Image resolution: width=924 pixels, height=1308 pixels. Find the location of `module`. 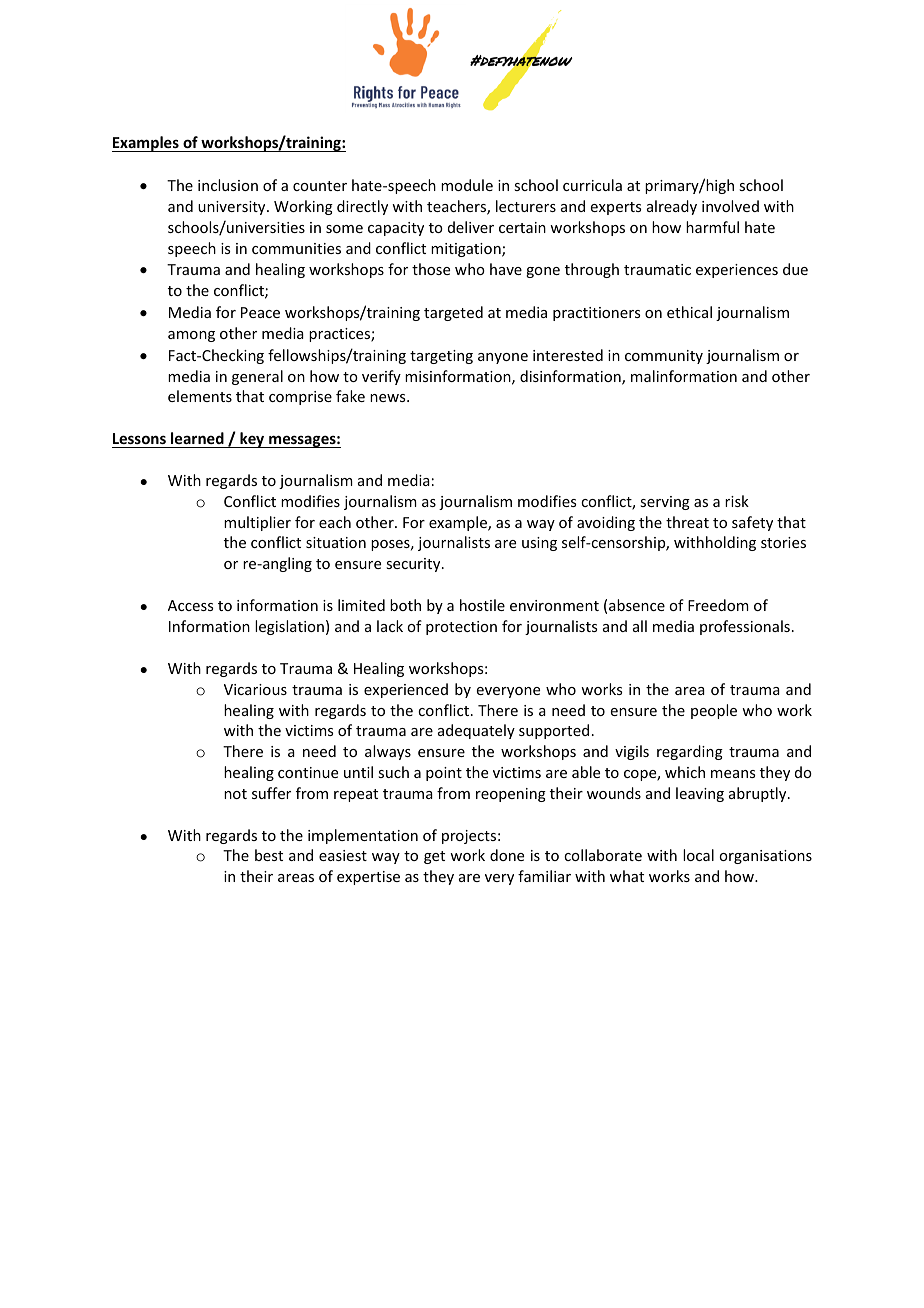

module is located at coordinates (467, 185).
